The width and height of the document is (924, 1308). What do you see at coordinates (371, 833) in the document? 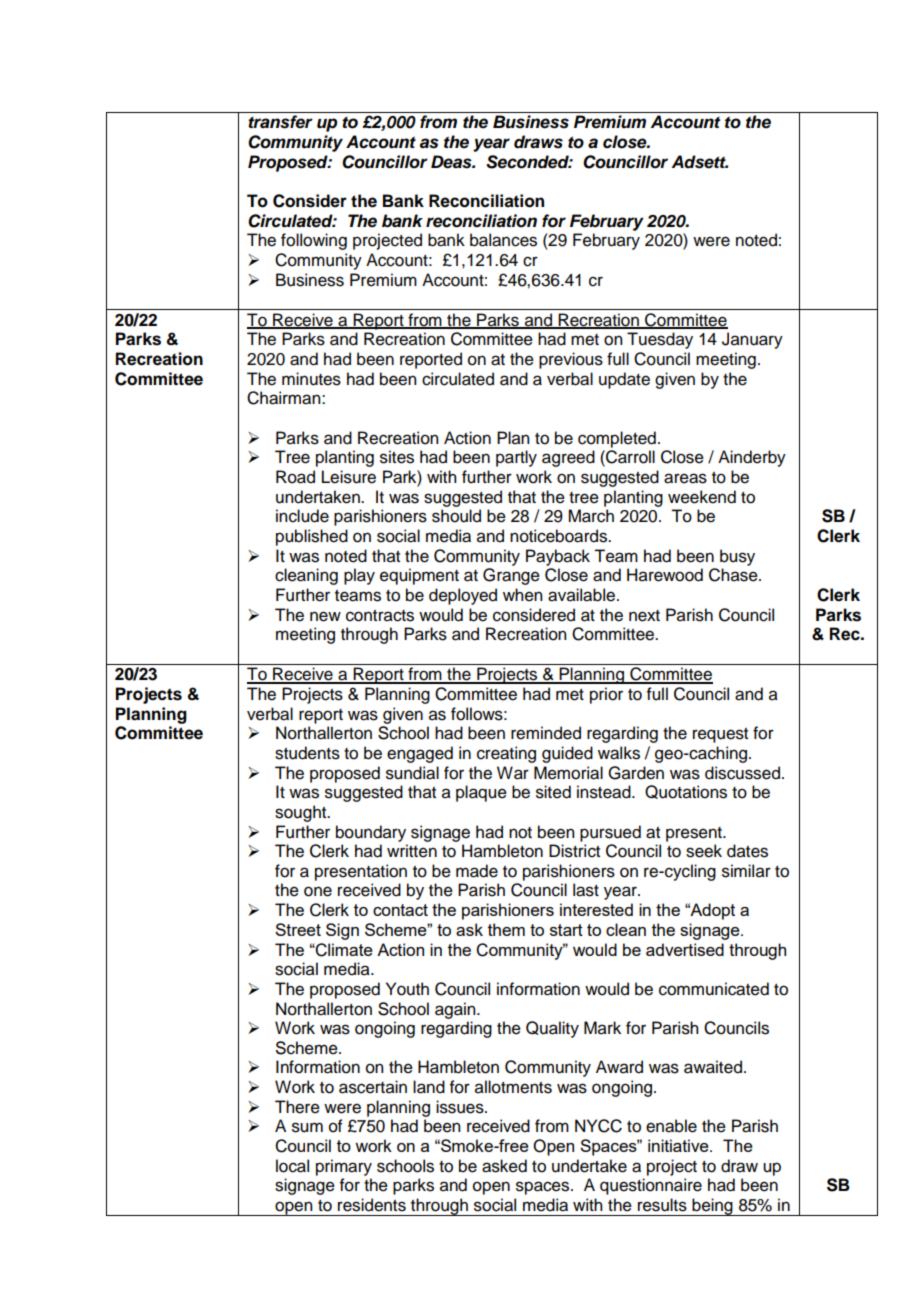
I see `boundary` at bounding box center [371, 833].
